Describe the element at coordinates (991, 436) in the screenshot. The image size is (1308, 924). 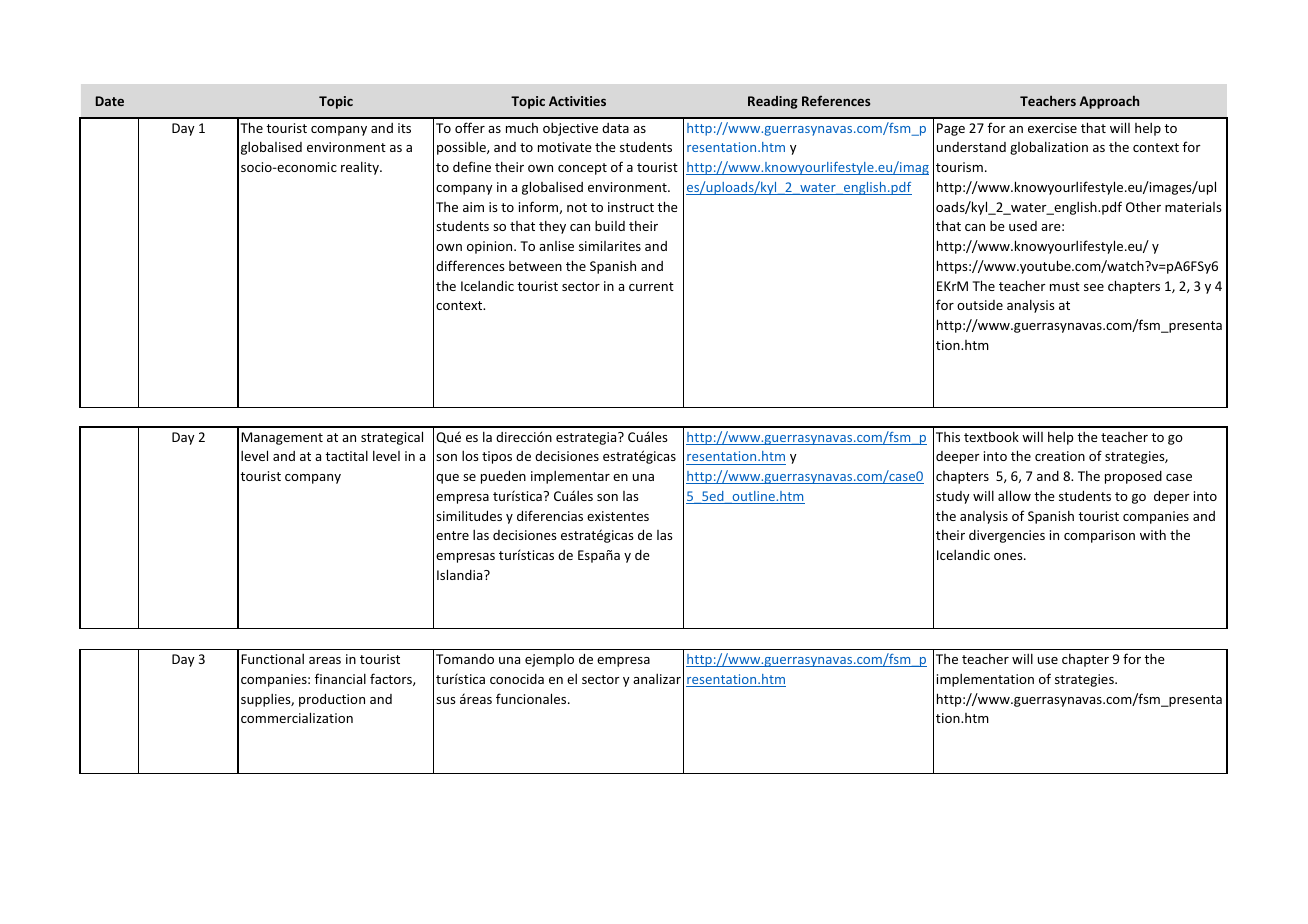
I see `textbook` at that location.
